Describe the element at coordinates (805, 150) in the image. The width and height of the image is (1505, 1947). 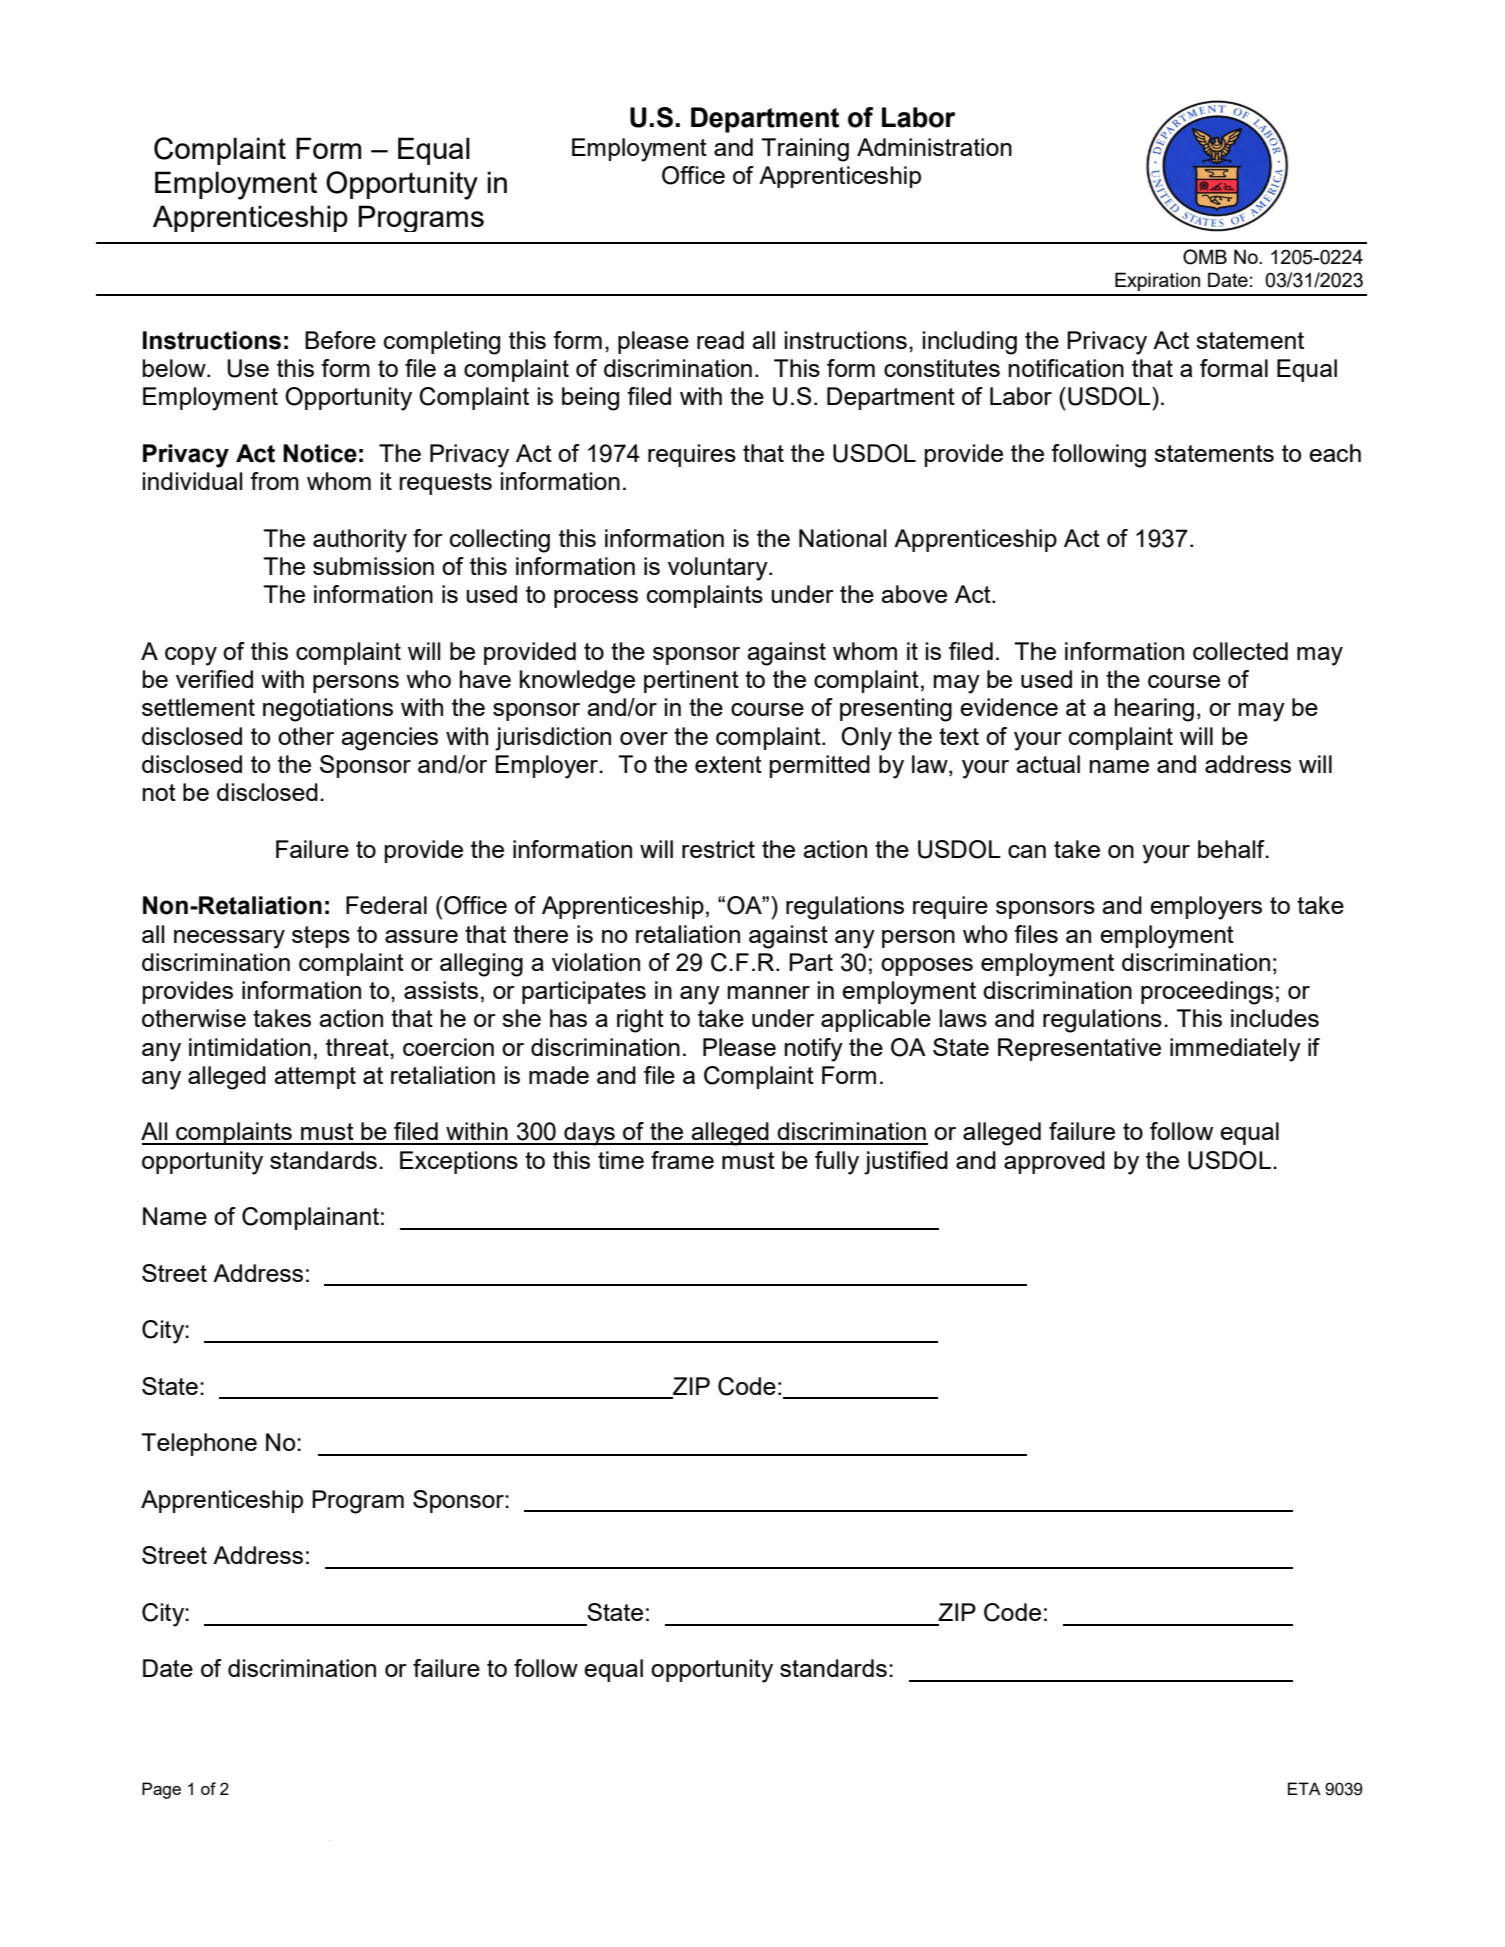
I see `Training` at that location.
